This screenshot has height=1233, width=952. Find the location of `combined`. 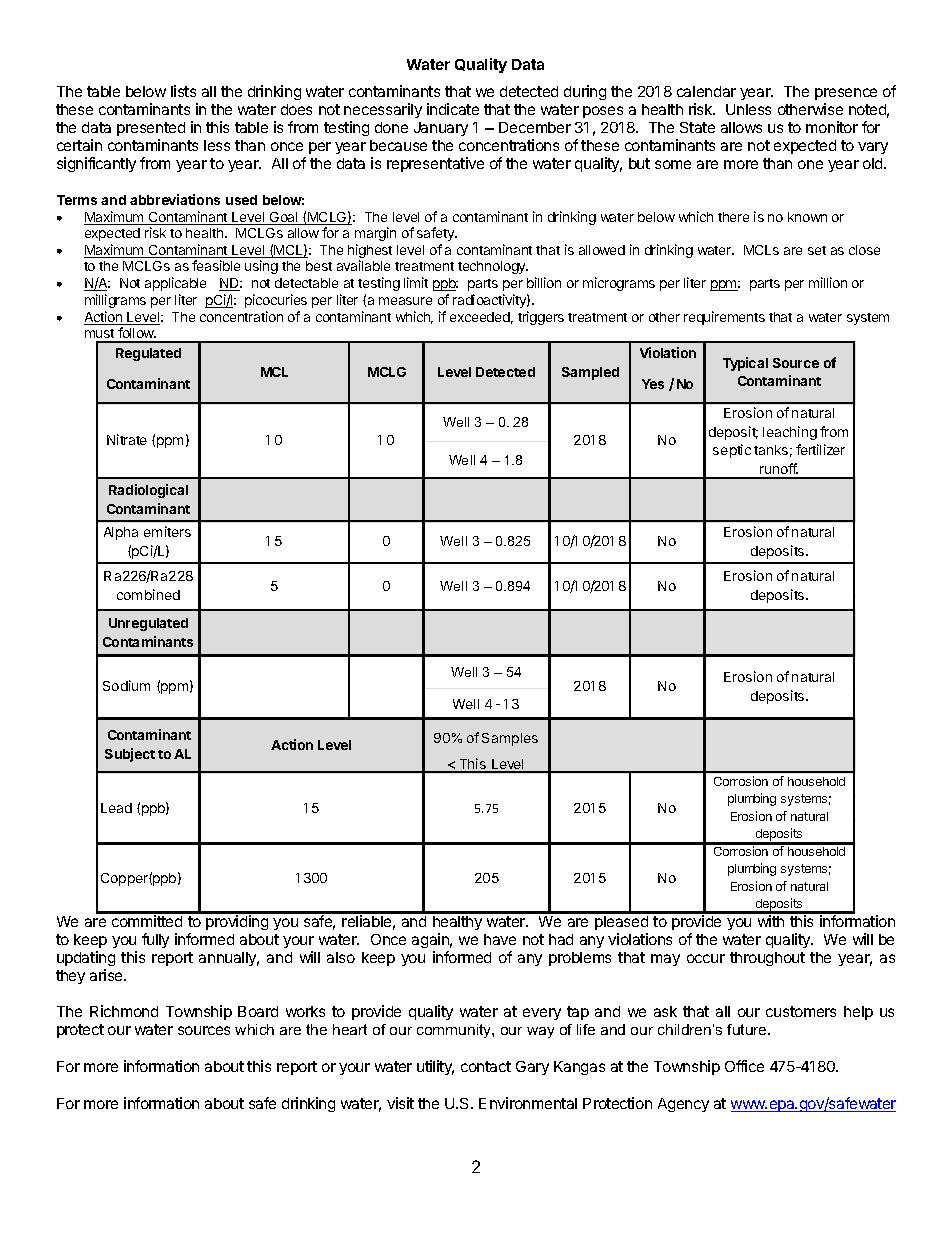

combined is located at coordinates (148, 594).
